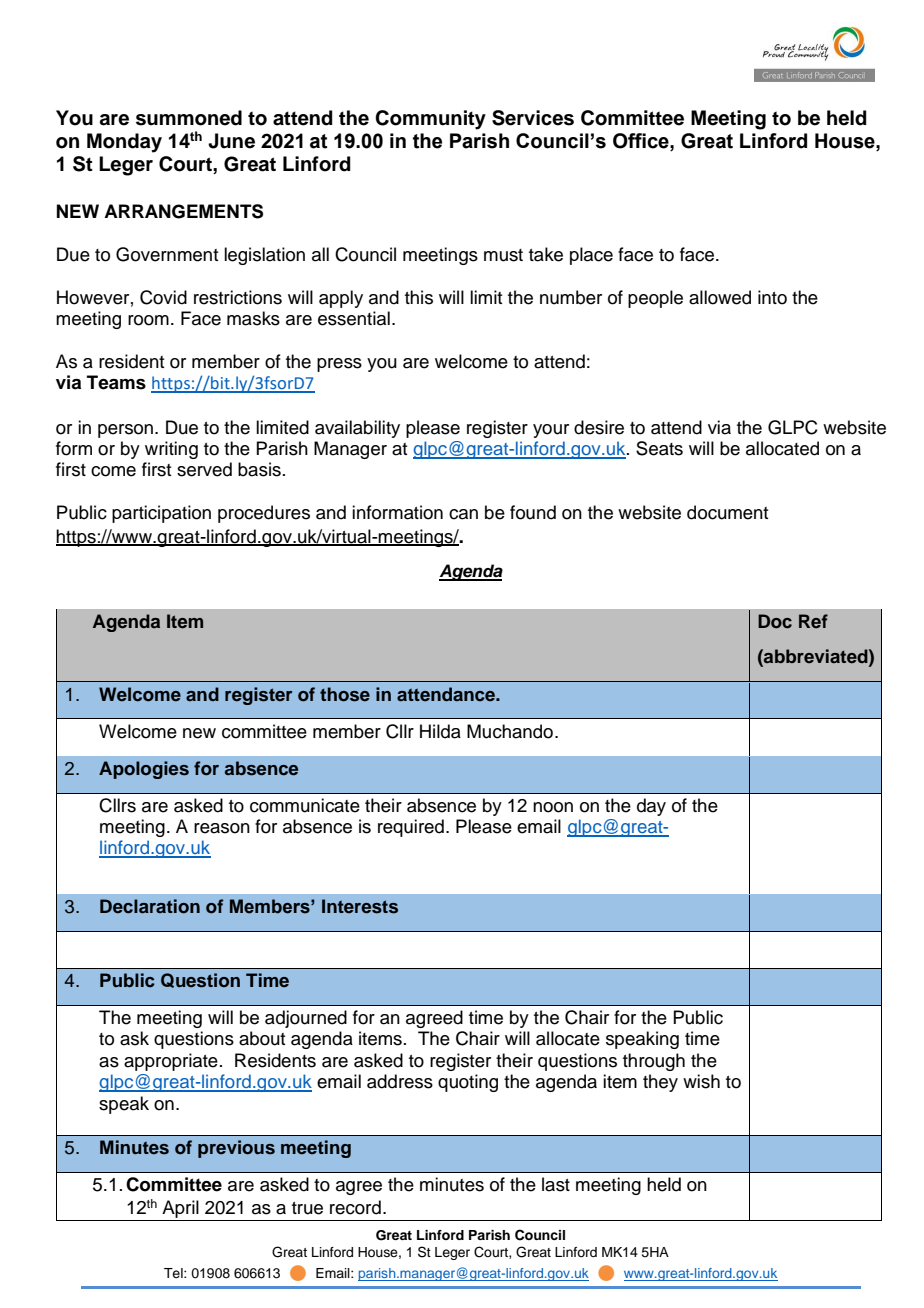 Image resolution: width=924 pixels, height=1308 pixels. What do you see at coordinates (440, 731) in the screenshot?
I see `Hilda` at bounding box center [440, 731].
